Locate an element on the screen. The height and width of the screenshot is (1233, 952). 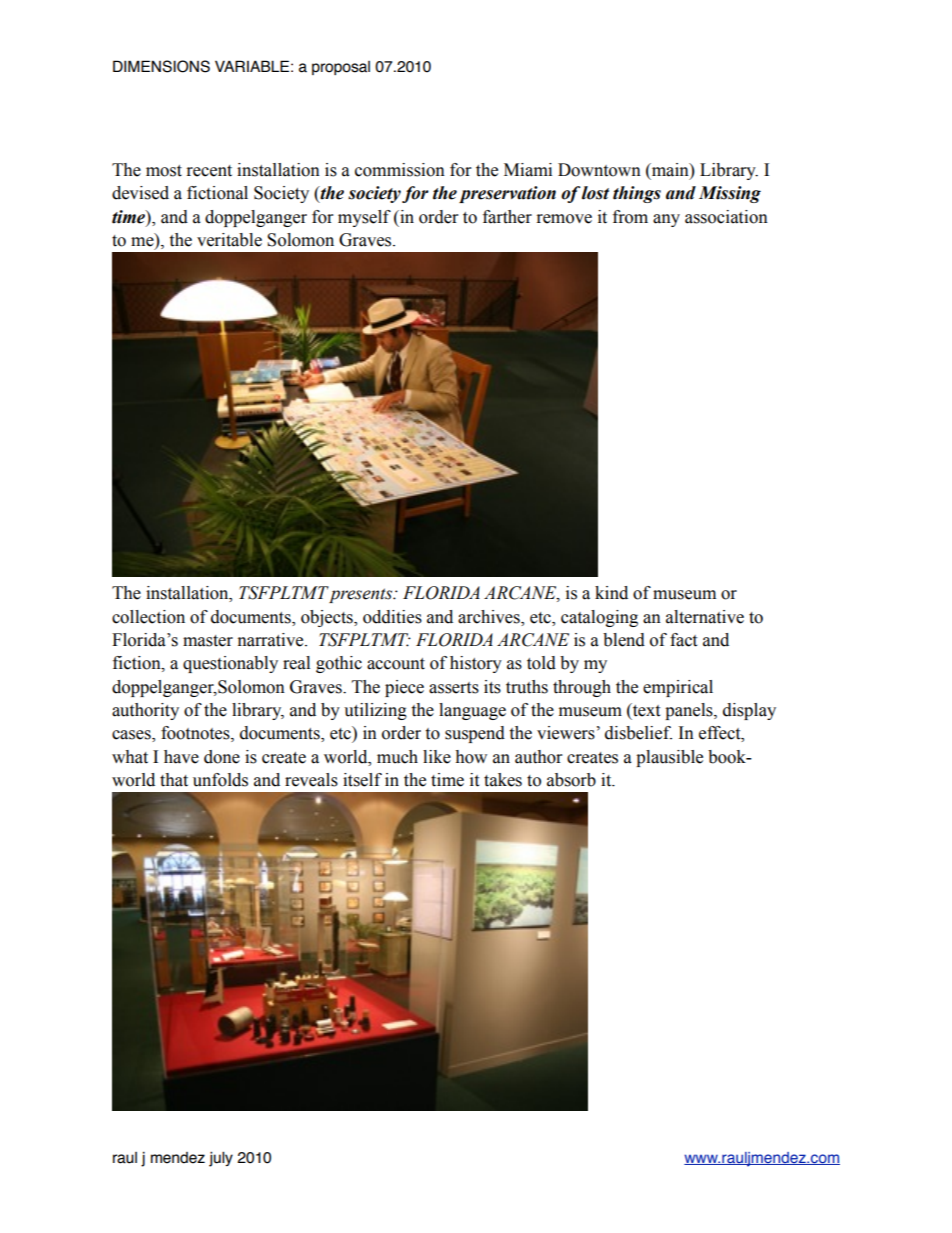
done is located at coordinates (222, 757).
